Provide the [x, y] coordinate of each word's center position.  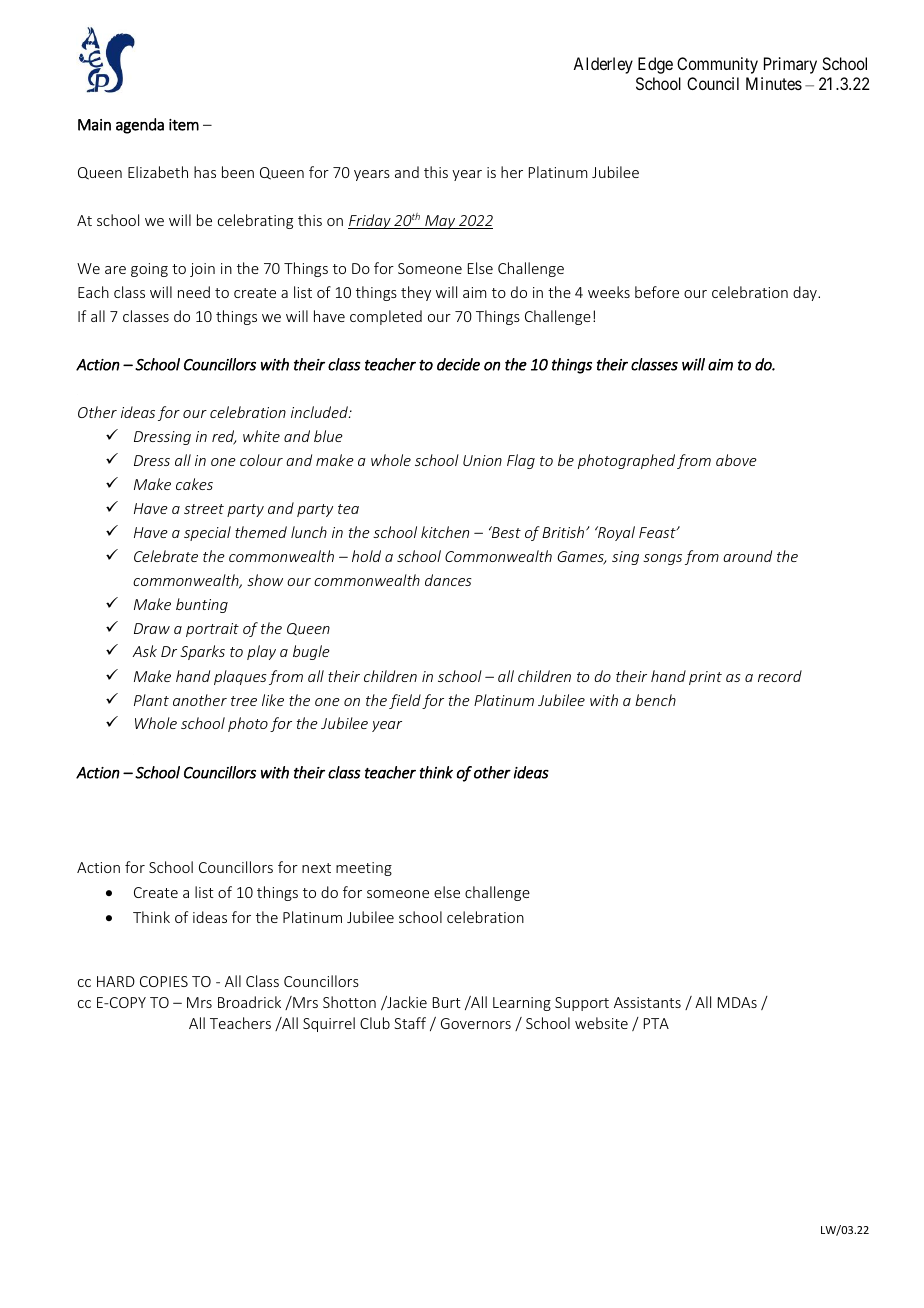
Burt [447, 1002]
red [224, 437]
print [705, 678]
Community [717, 65]
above [736, 460]
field [405, 701]
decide [458, 364]
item [184, 125]
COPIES [164, 981]
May [440, 222]
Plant [151, 700]
